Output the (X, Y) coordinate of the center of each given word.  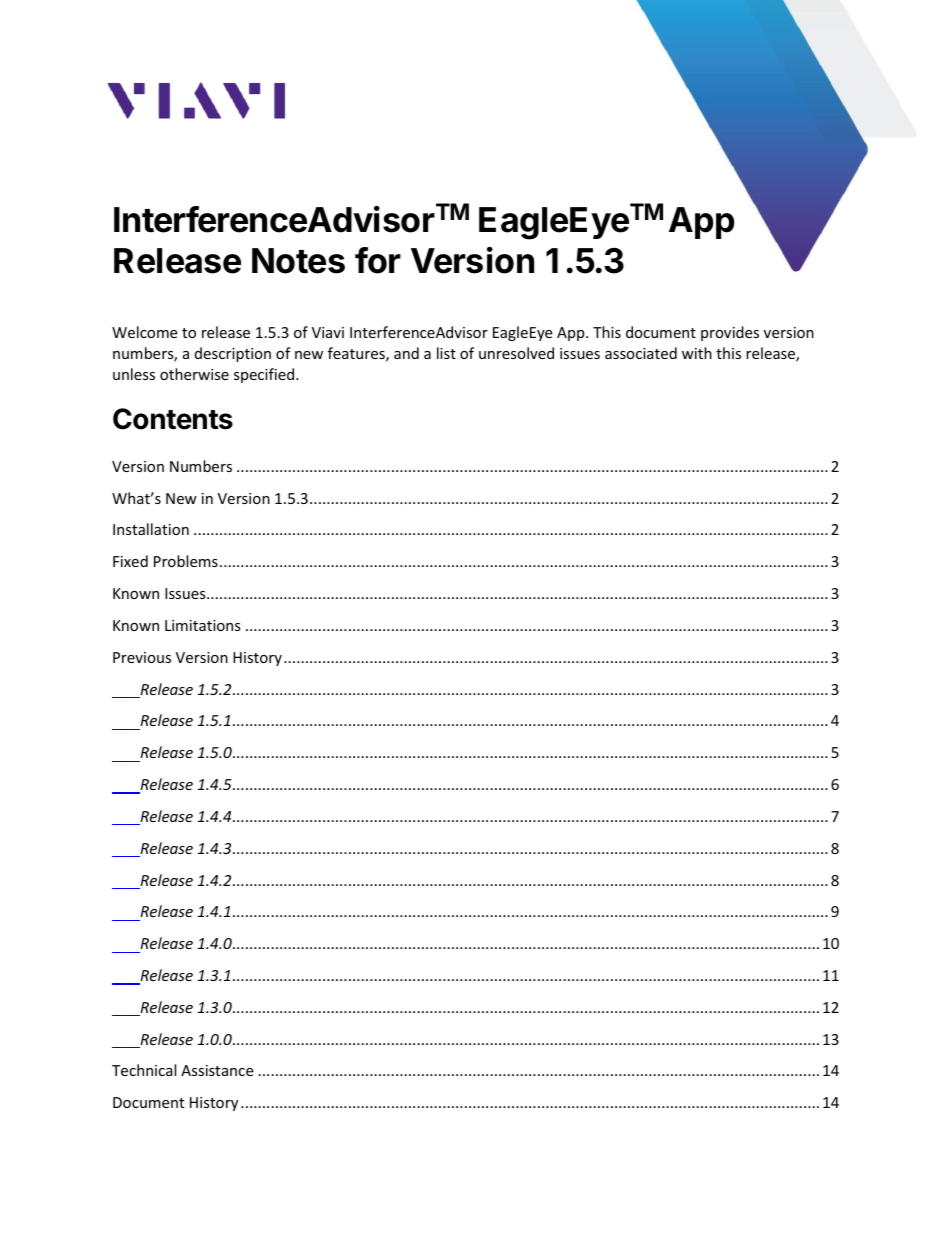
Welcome (144, 332)
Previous (142, 657)
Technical (144, 1070)
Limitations (203, 625)
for (378, 260)
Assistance (217, 1070)
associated (641, 353)
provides (730, 333)
